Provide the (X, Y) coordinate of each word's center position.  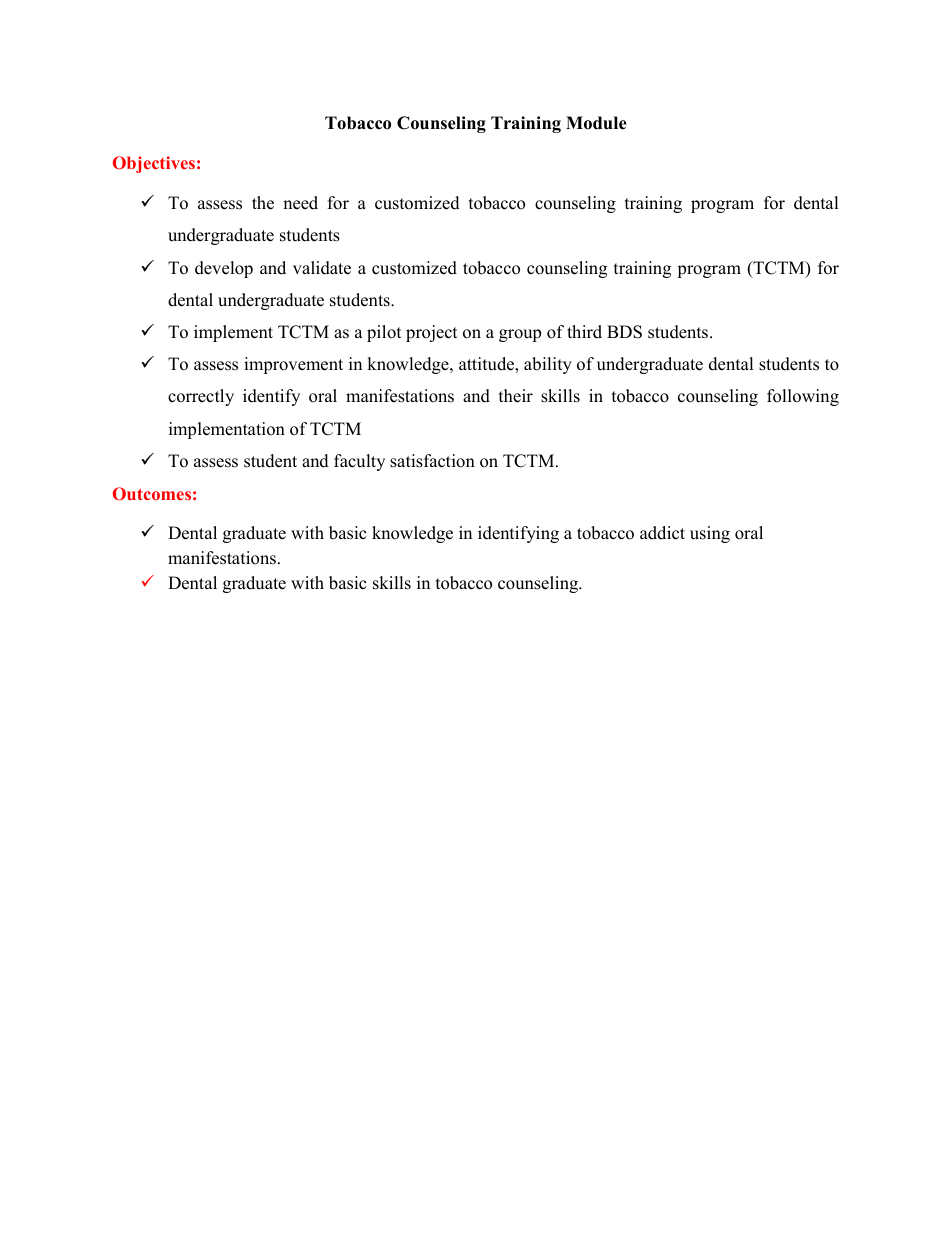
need (300, 203)
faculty (359, 462)
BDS (624, 332)
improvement (293, 365)
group (520, 335)
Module (596, 123)
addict (662, 533)
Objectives (154, 164)
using (710, 534)
